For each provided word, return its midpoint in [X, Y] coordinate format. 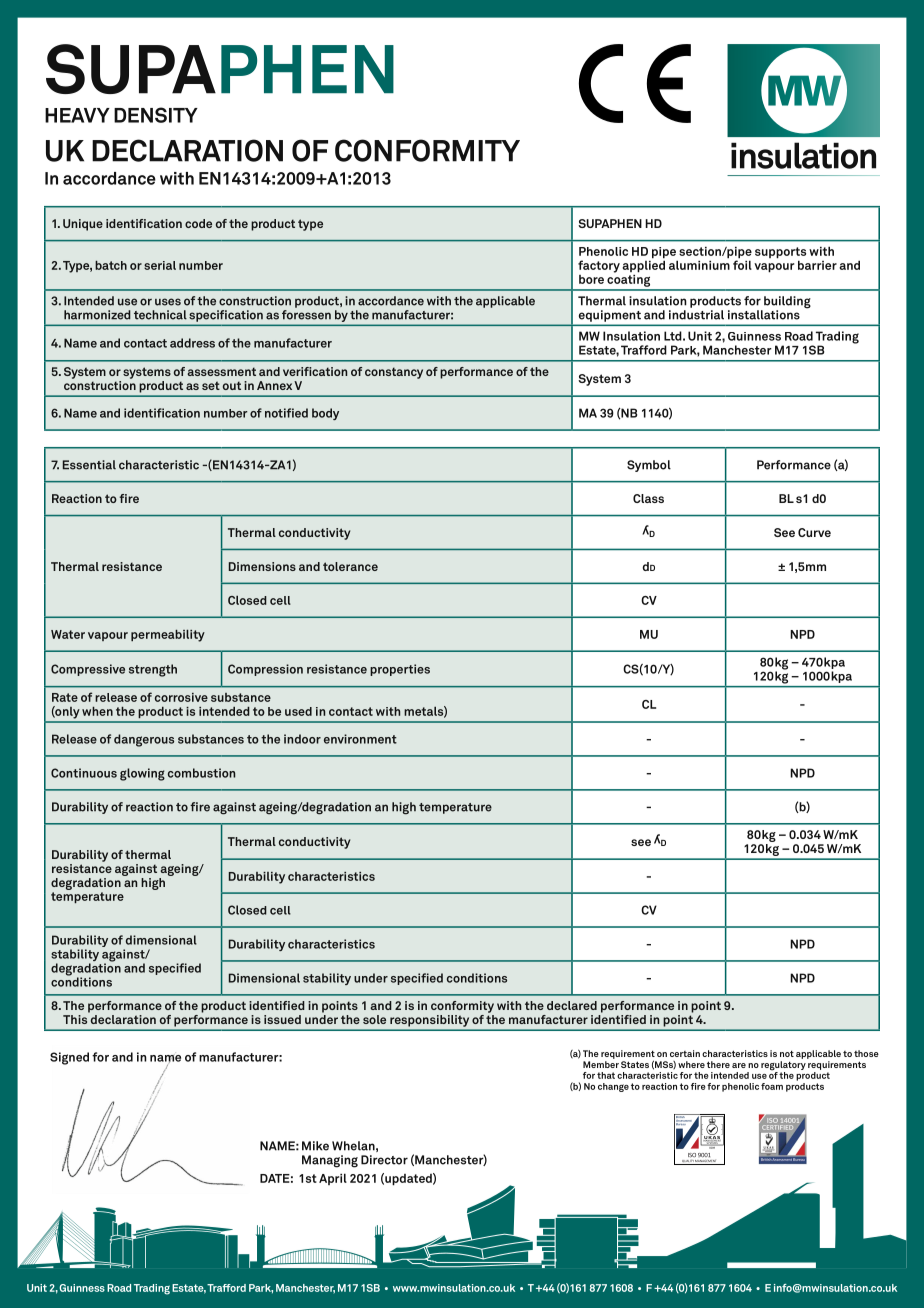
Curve [814, 532]
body [325, 414]
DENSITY [156, 115]
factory [599, 266]
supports [780, 254]
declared [572, 1005]
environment [360, 739]
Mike [315, 1146]
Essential [89, 465]
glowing [142, 774]
